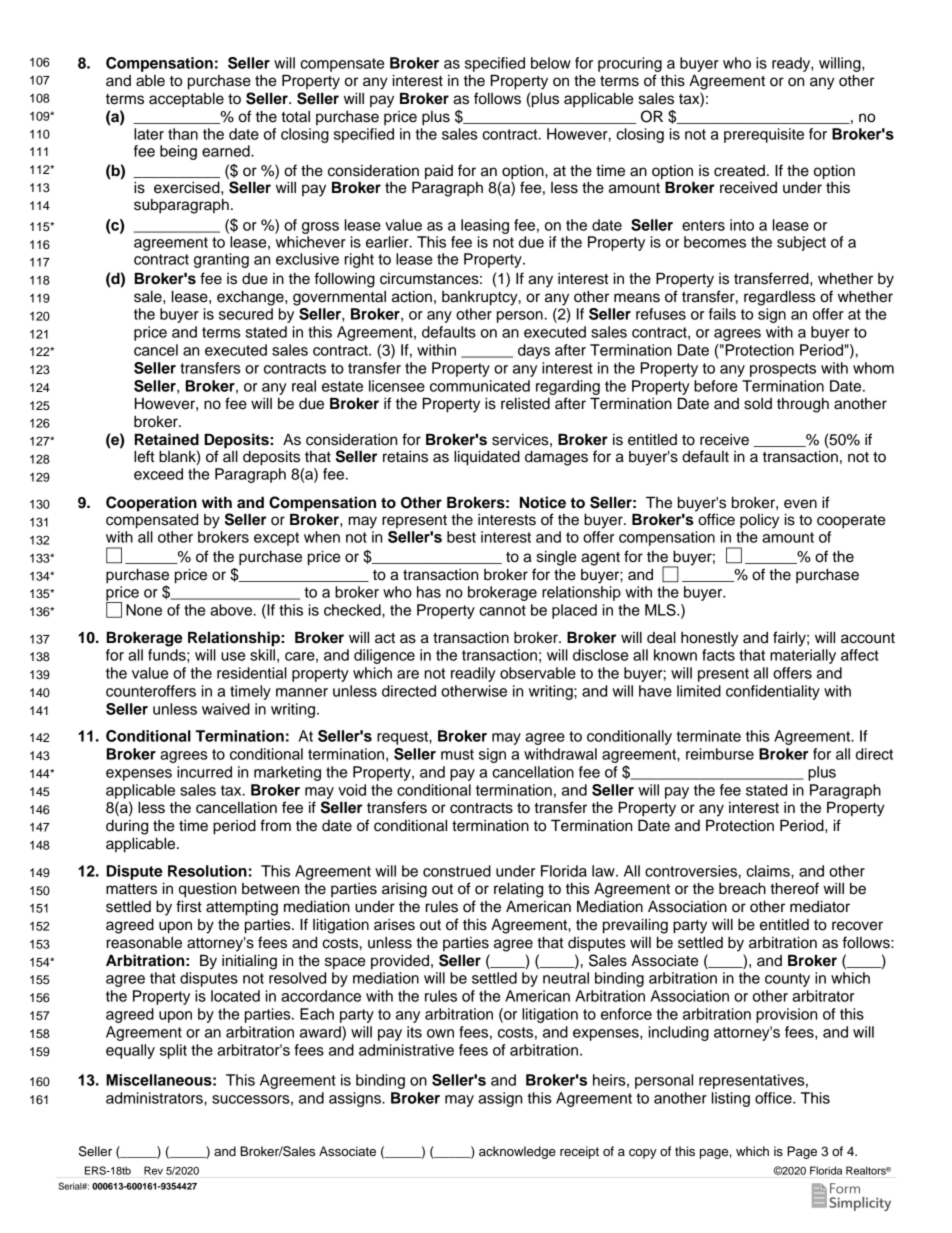 The height and width of the screenshot is (1233, 952). Describe the element at coordinates (551, 63) in the screenshot. I see `below` at that location.
